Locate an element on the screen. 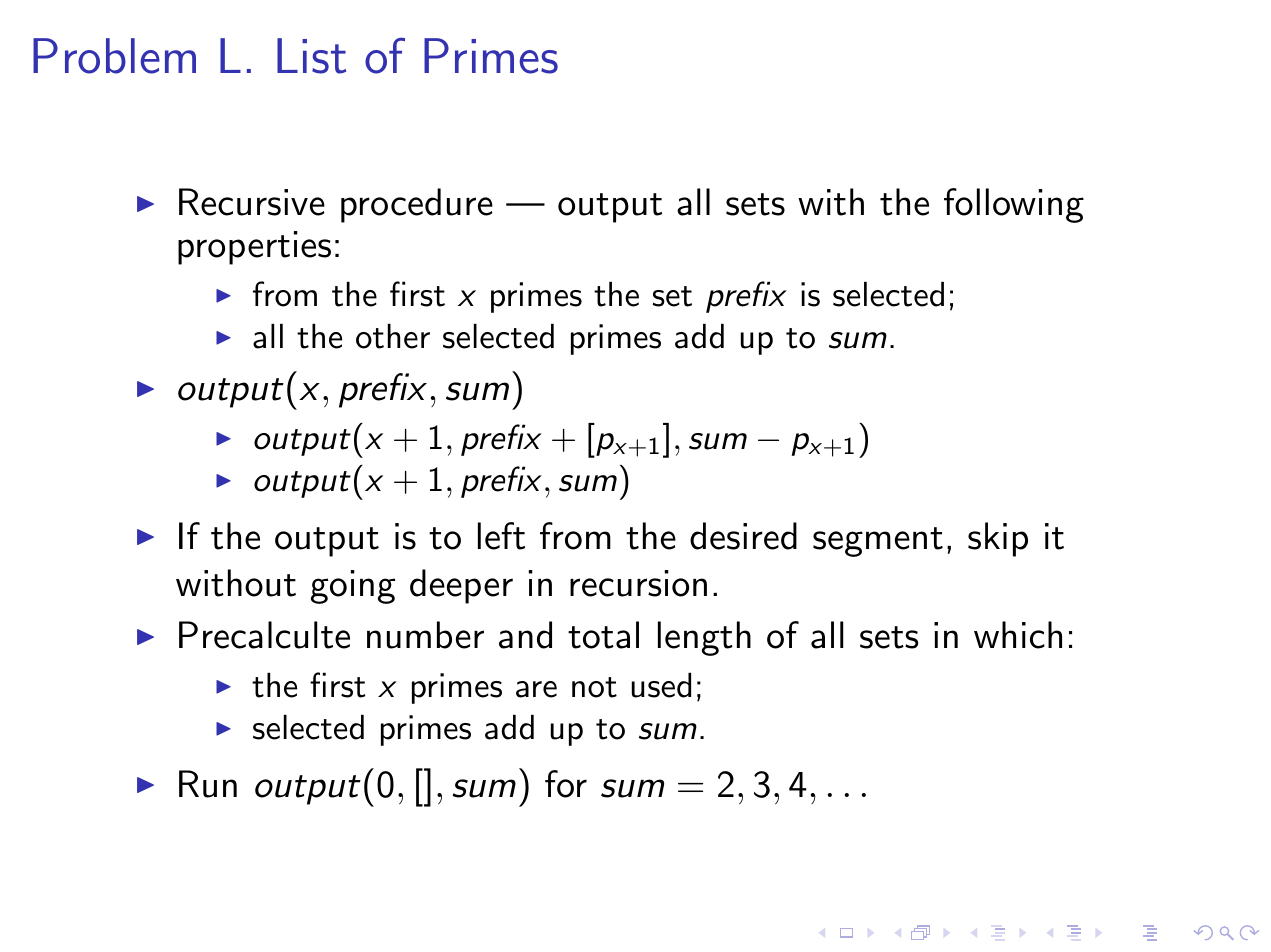 This screenshot has width=1271, height=952. segment is located at coordinates (878, 542).
